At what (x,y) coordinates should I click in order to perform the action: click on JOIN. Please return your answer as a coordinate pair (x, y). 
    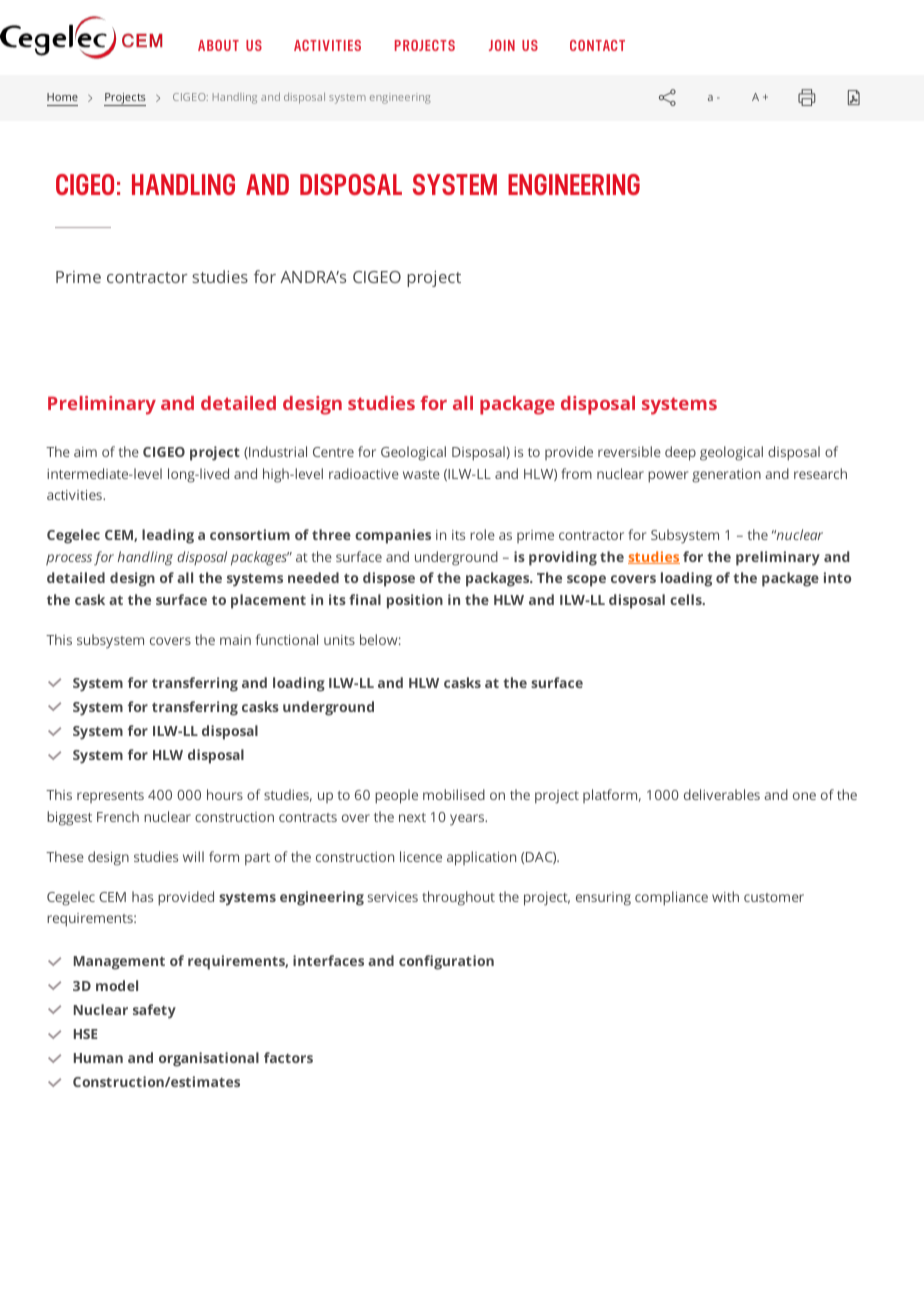
    Looking at the image, I should click on (502, 45).
